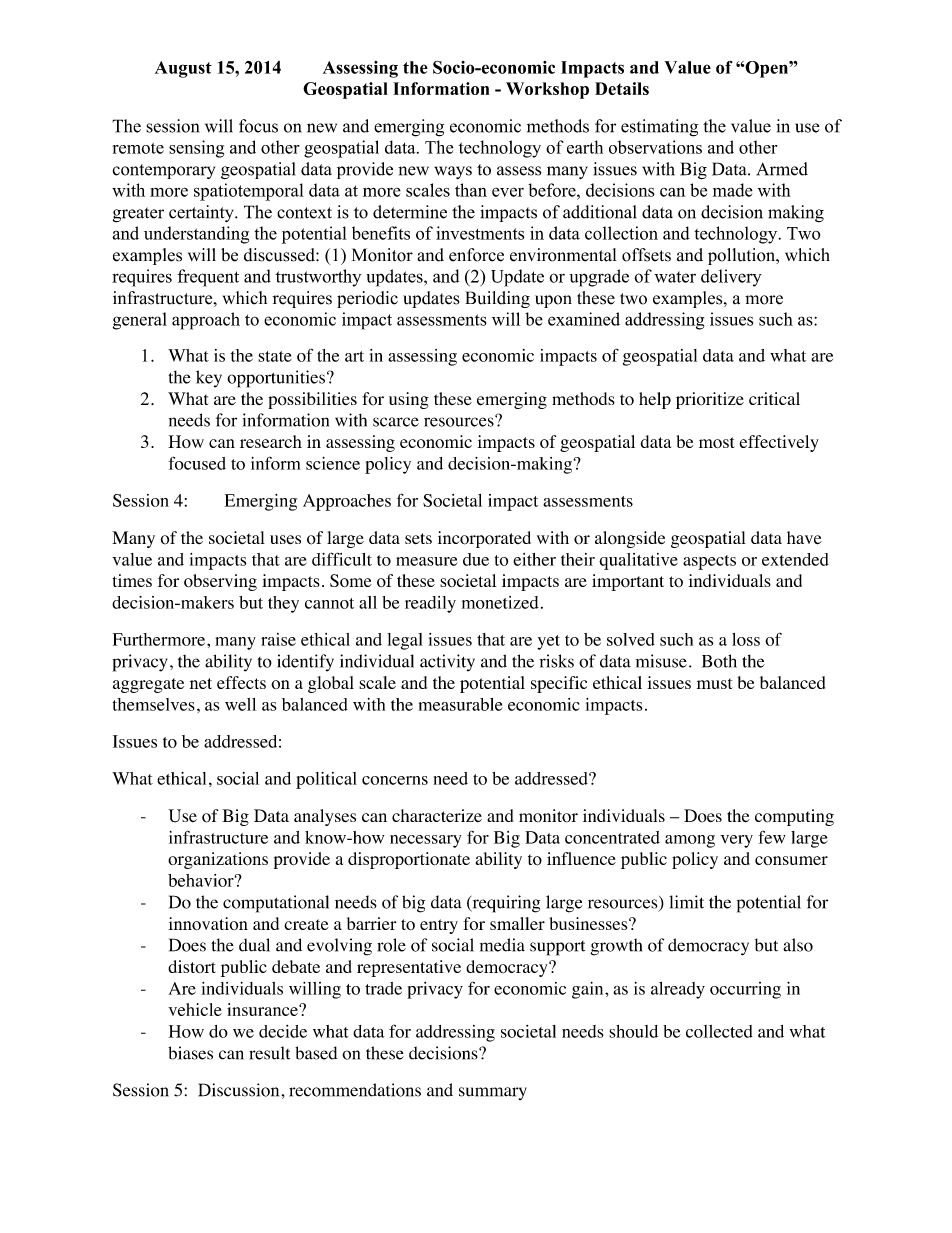  Describe the element at coordinates (709, 562) in the document. I see `aspects` at that location.
